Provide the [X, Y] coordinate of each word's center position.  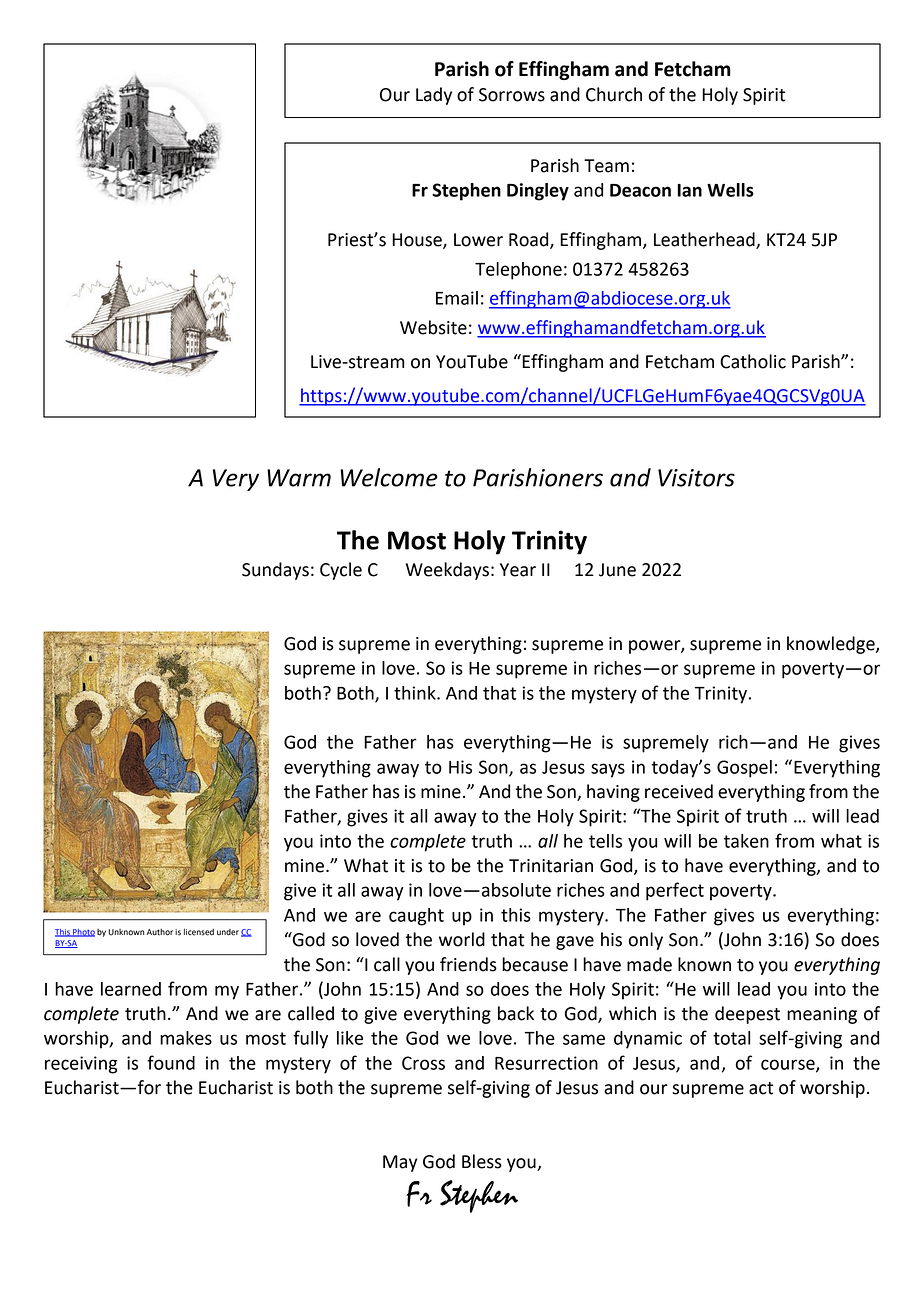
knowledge [832, 645]
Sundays [275, 571]
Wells [730, 190]
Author [160, 932]
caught [416, 917]
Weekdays [447, 571]
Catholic [753, 361]
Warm [299, 478]
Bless [482, 1161]
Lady [434, 96]
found [171, 1062]
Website [433, 327]
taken [746, 841]
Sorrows [512, 95]
